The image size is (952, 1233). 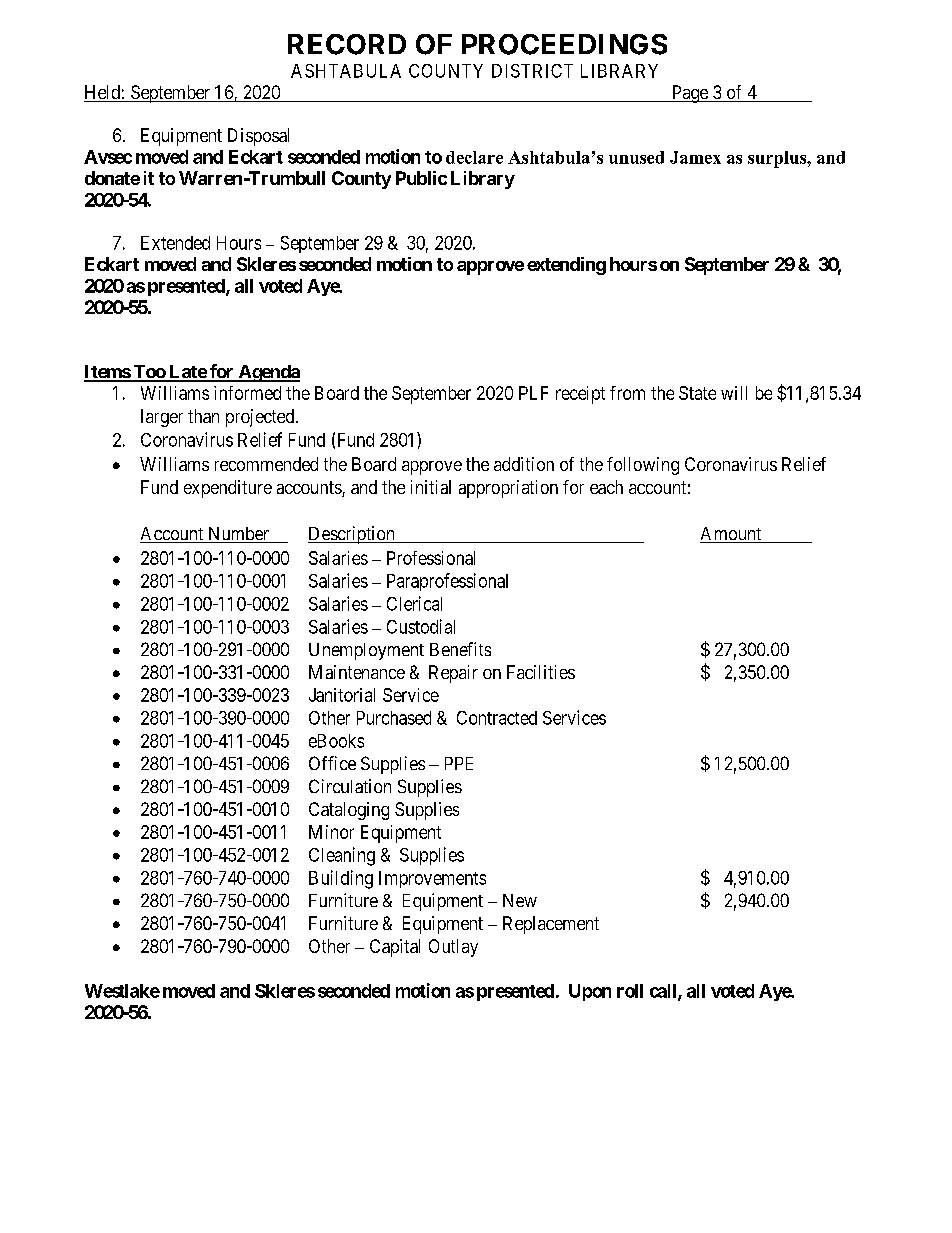 I want to click on Capital, so click(x=395, y=948).
